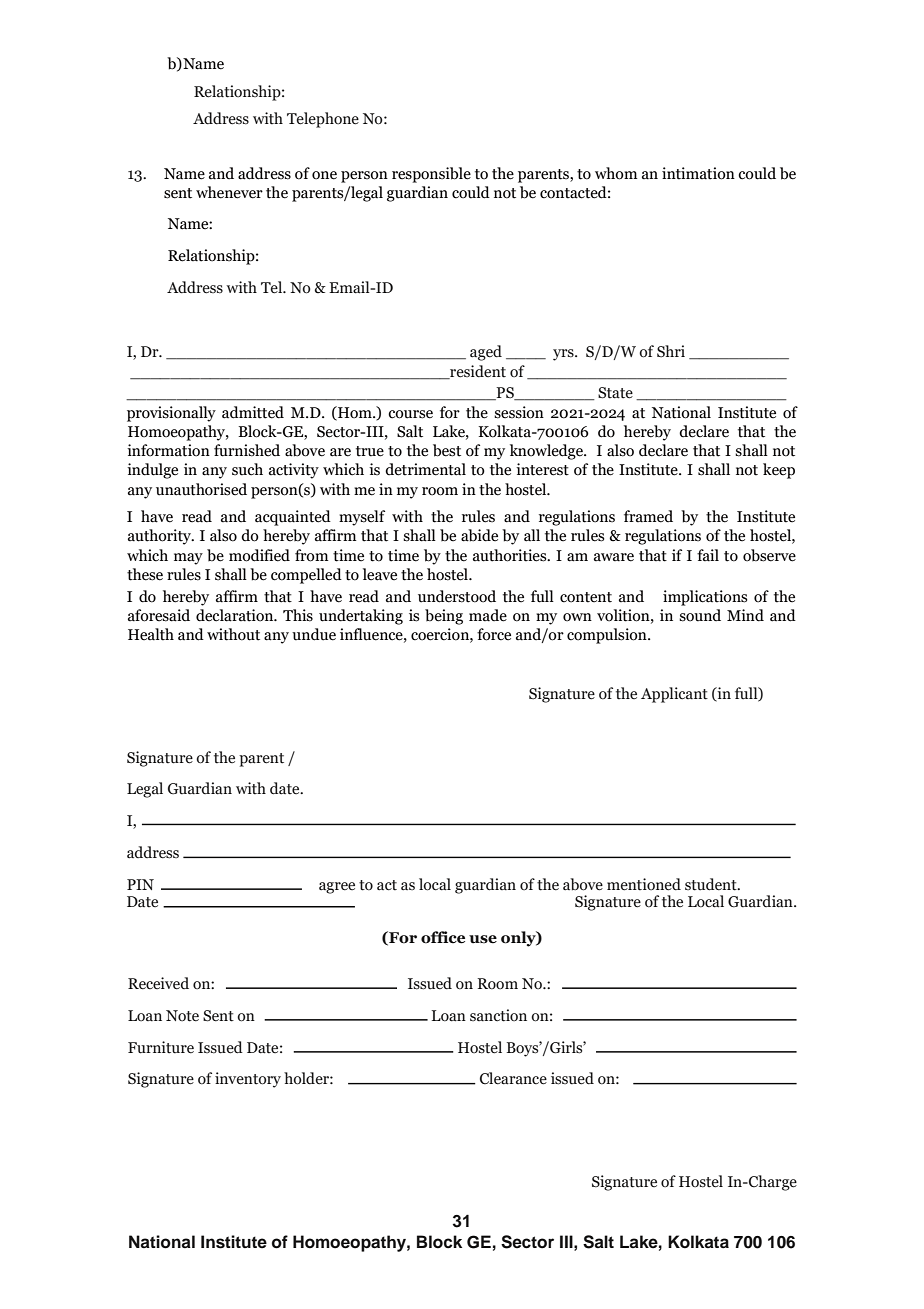 The height and width of the screenshot is (1309, 924). What do you see at coordinates (248, 1080) in the screenshot?
I see `inventory` at bounding box center [248, 1080].
